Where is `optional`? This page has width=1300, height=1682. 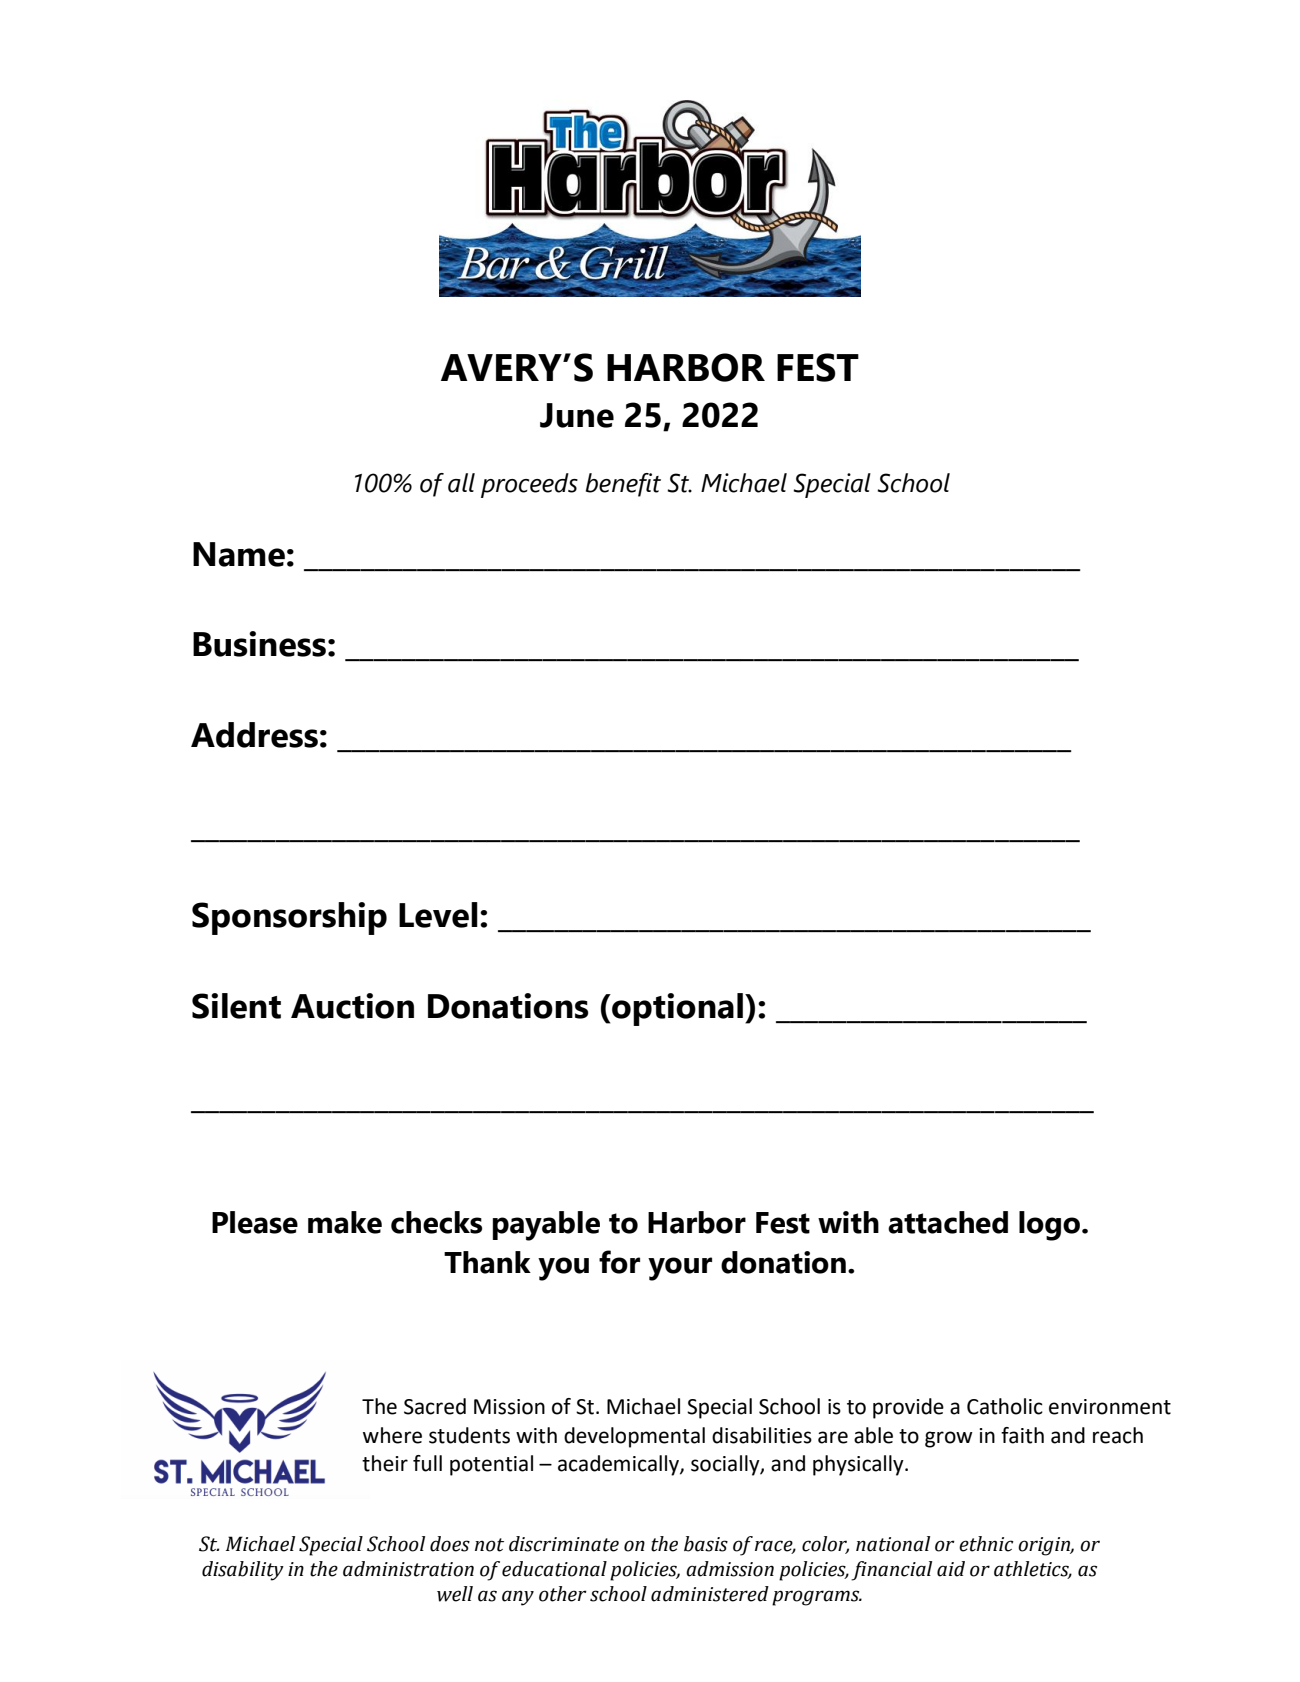
optional is located at coordinates (676, 1009).
